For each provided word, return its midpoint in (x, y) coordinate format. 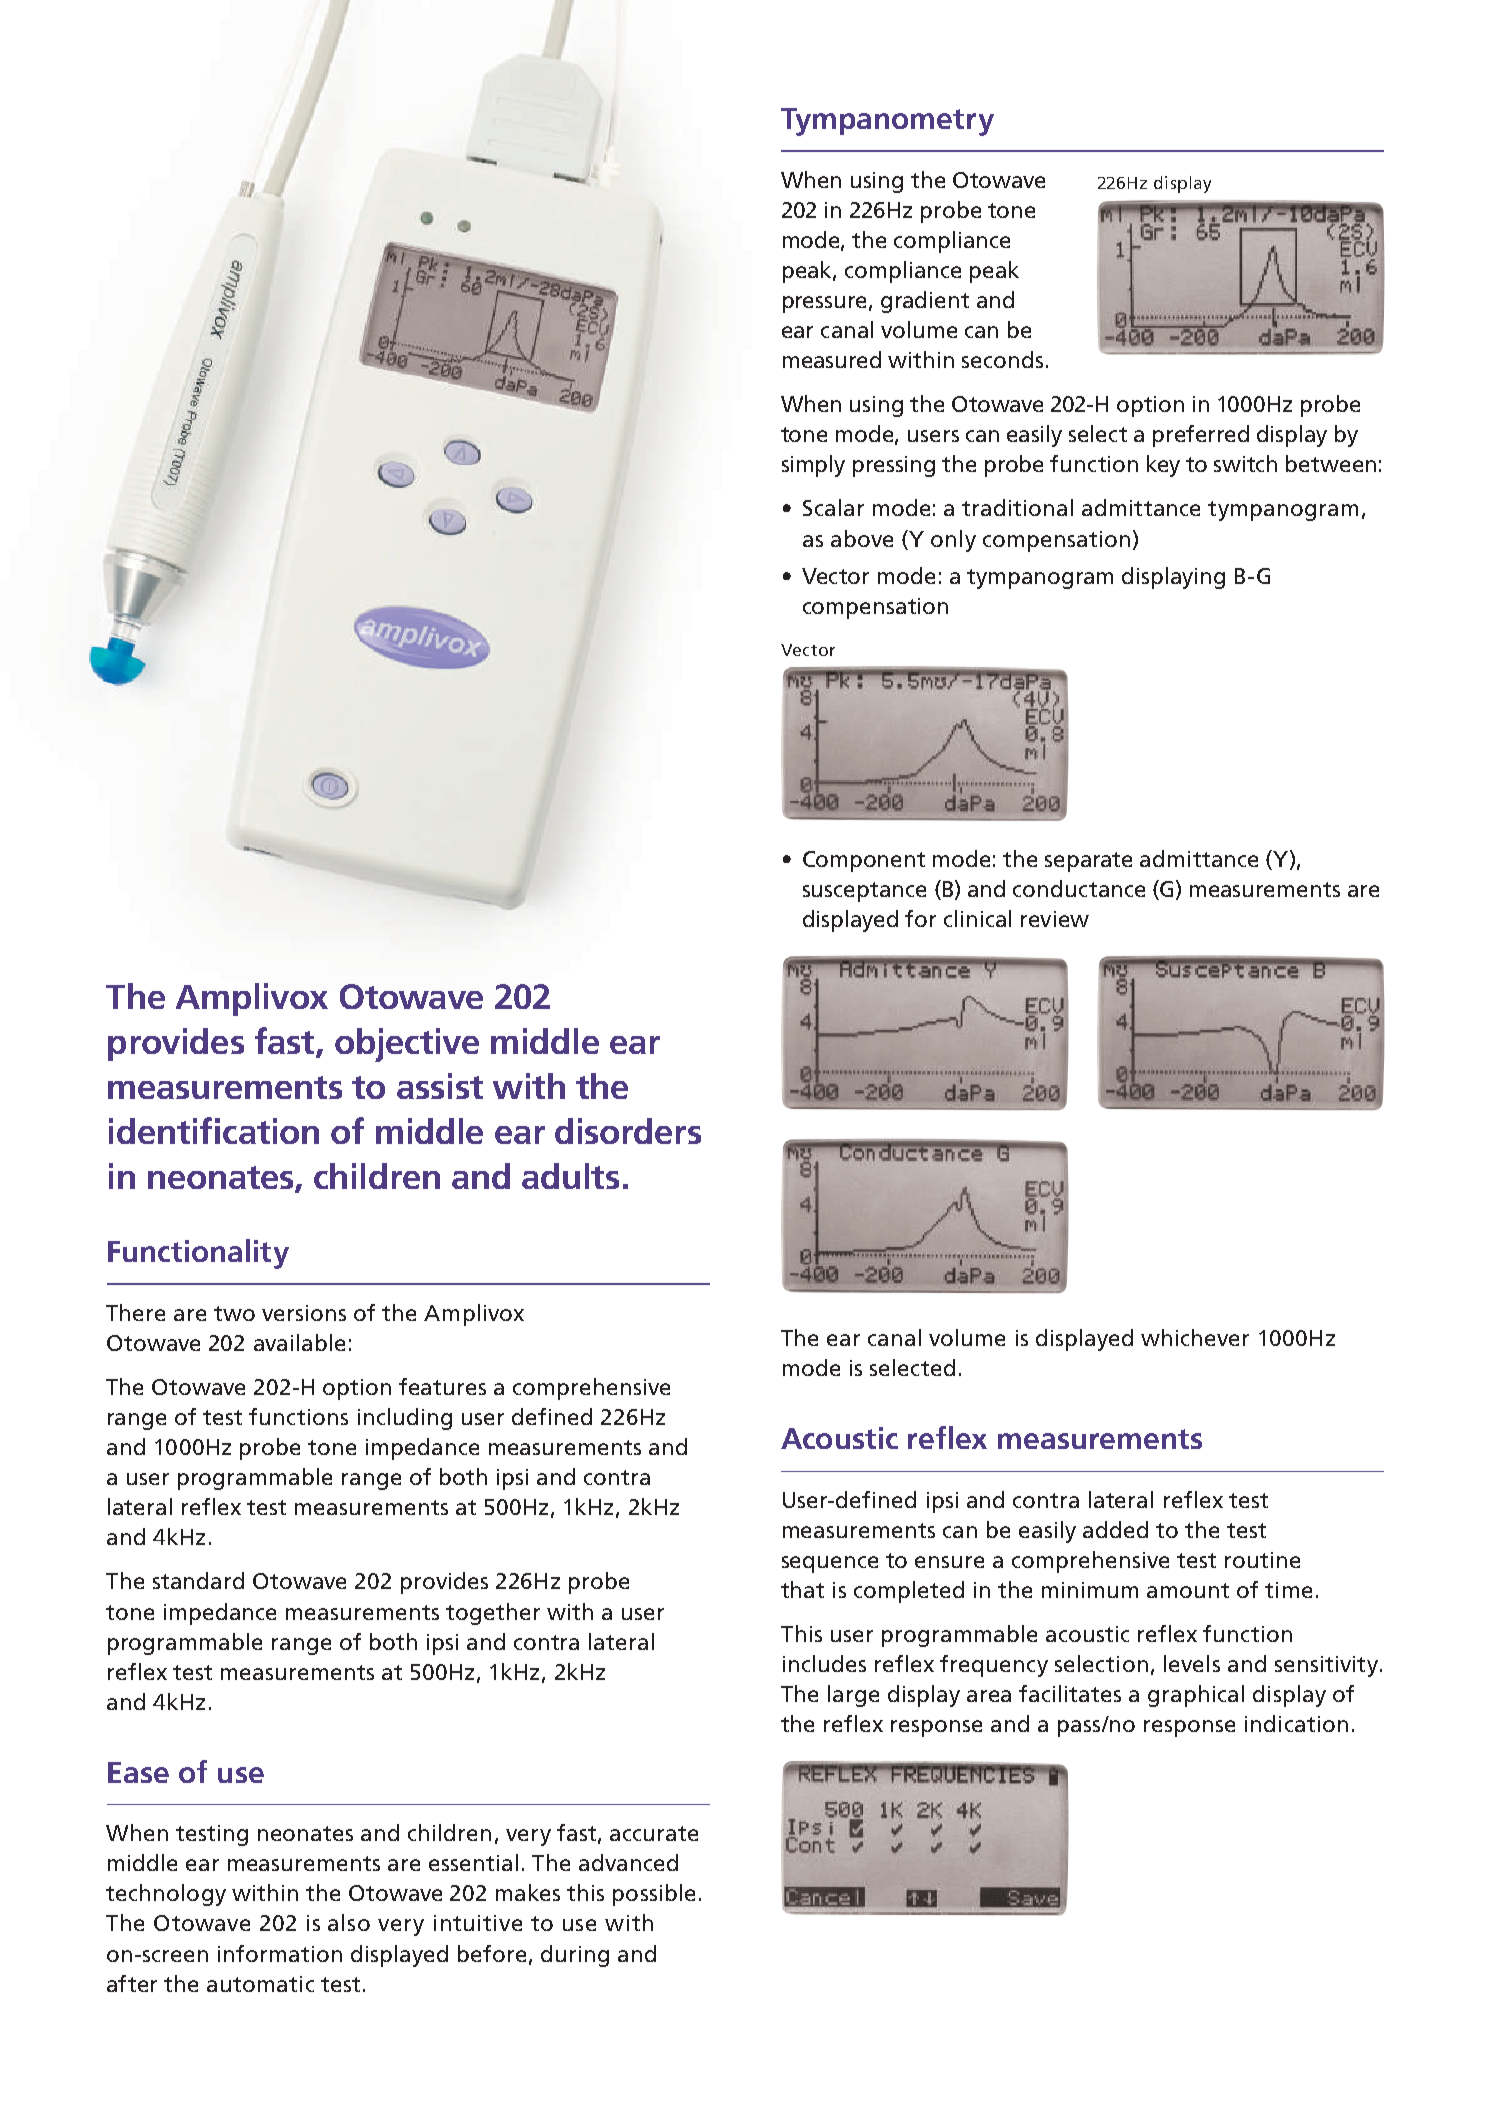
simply (813, 466)
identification (214, 1130)
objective (407, 1045)
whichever (1195, 1337)
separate (1088, 862)
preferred (1201, 436)
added (1115, 1529)
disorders (628, 1131)
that (802, 1589)
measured (832, 359)
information (280, 1953)
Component (864, 861)
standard (198, 1580)
